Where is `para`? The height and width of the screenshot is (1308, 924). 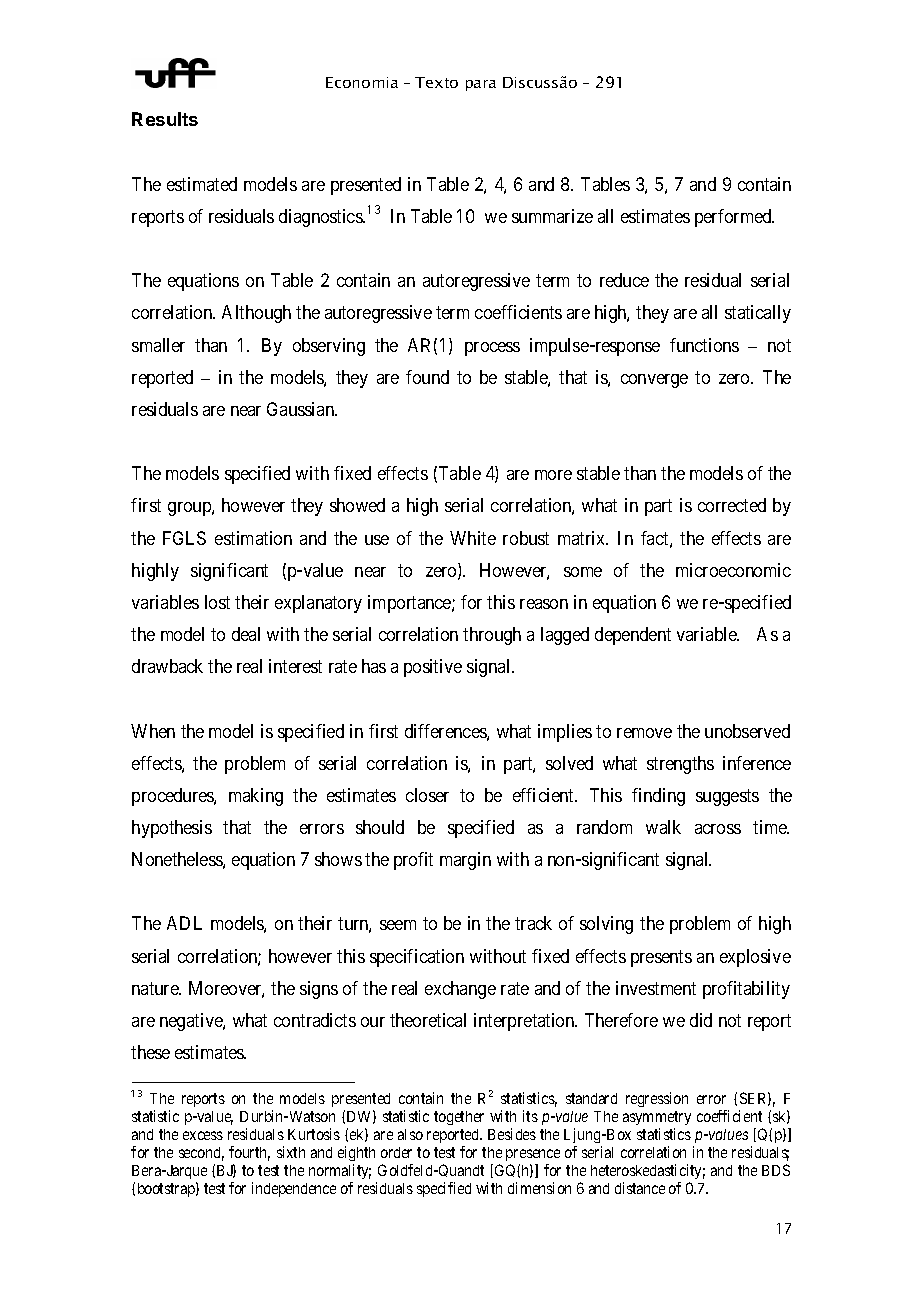 para is located at coordinates (481, 85).
